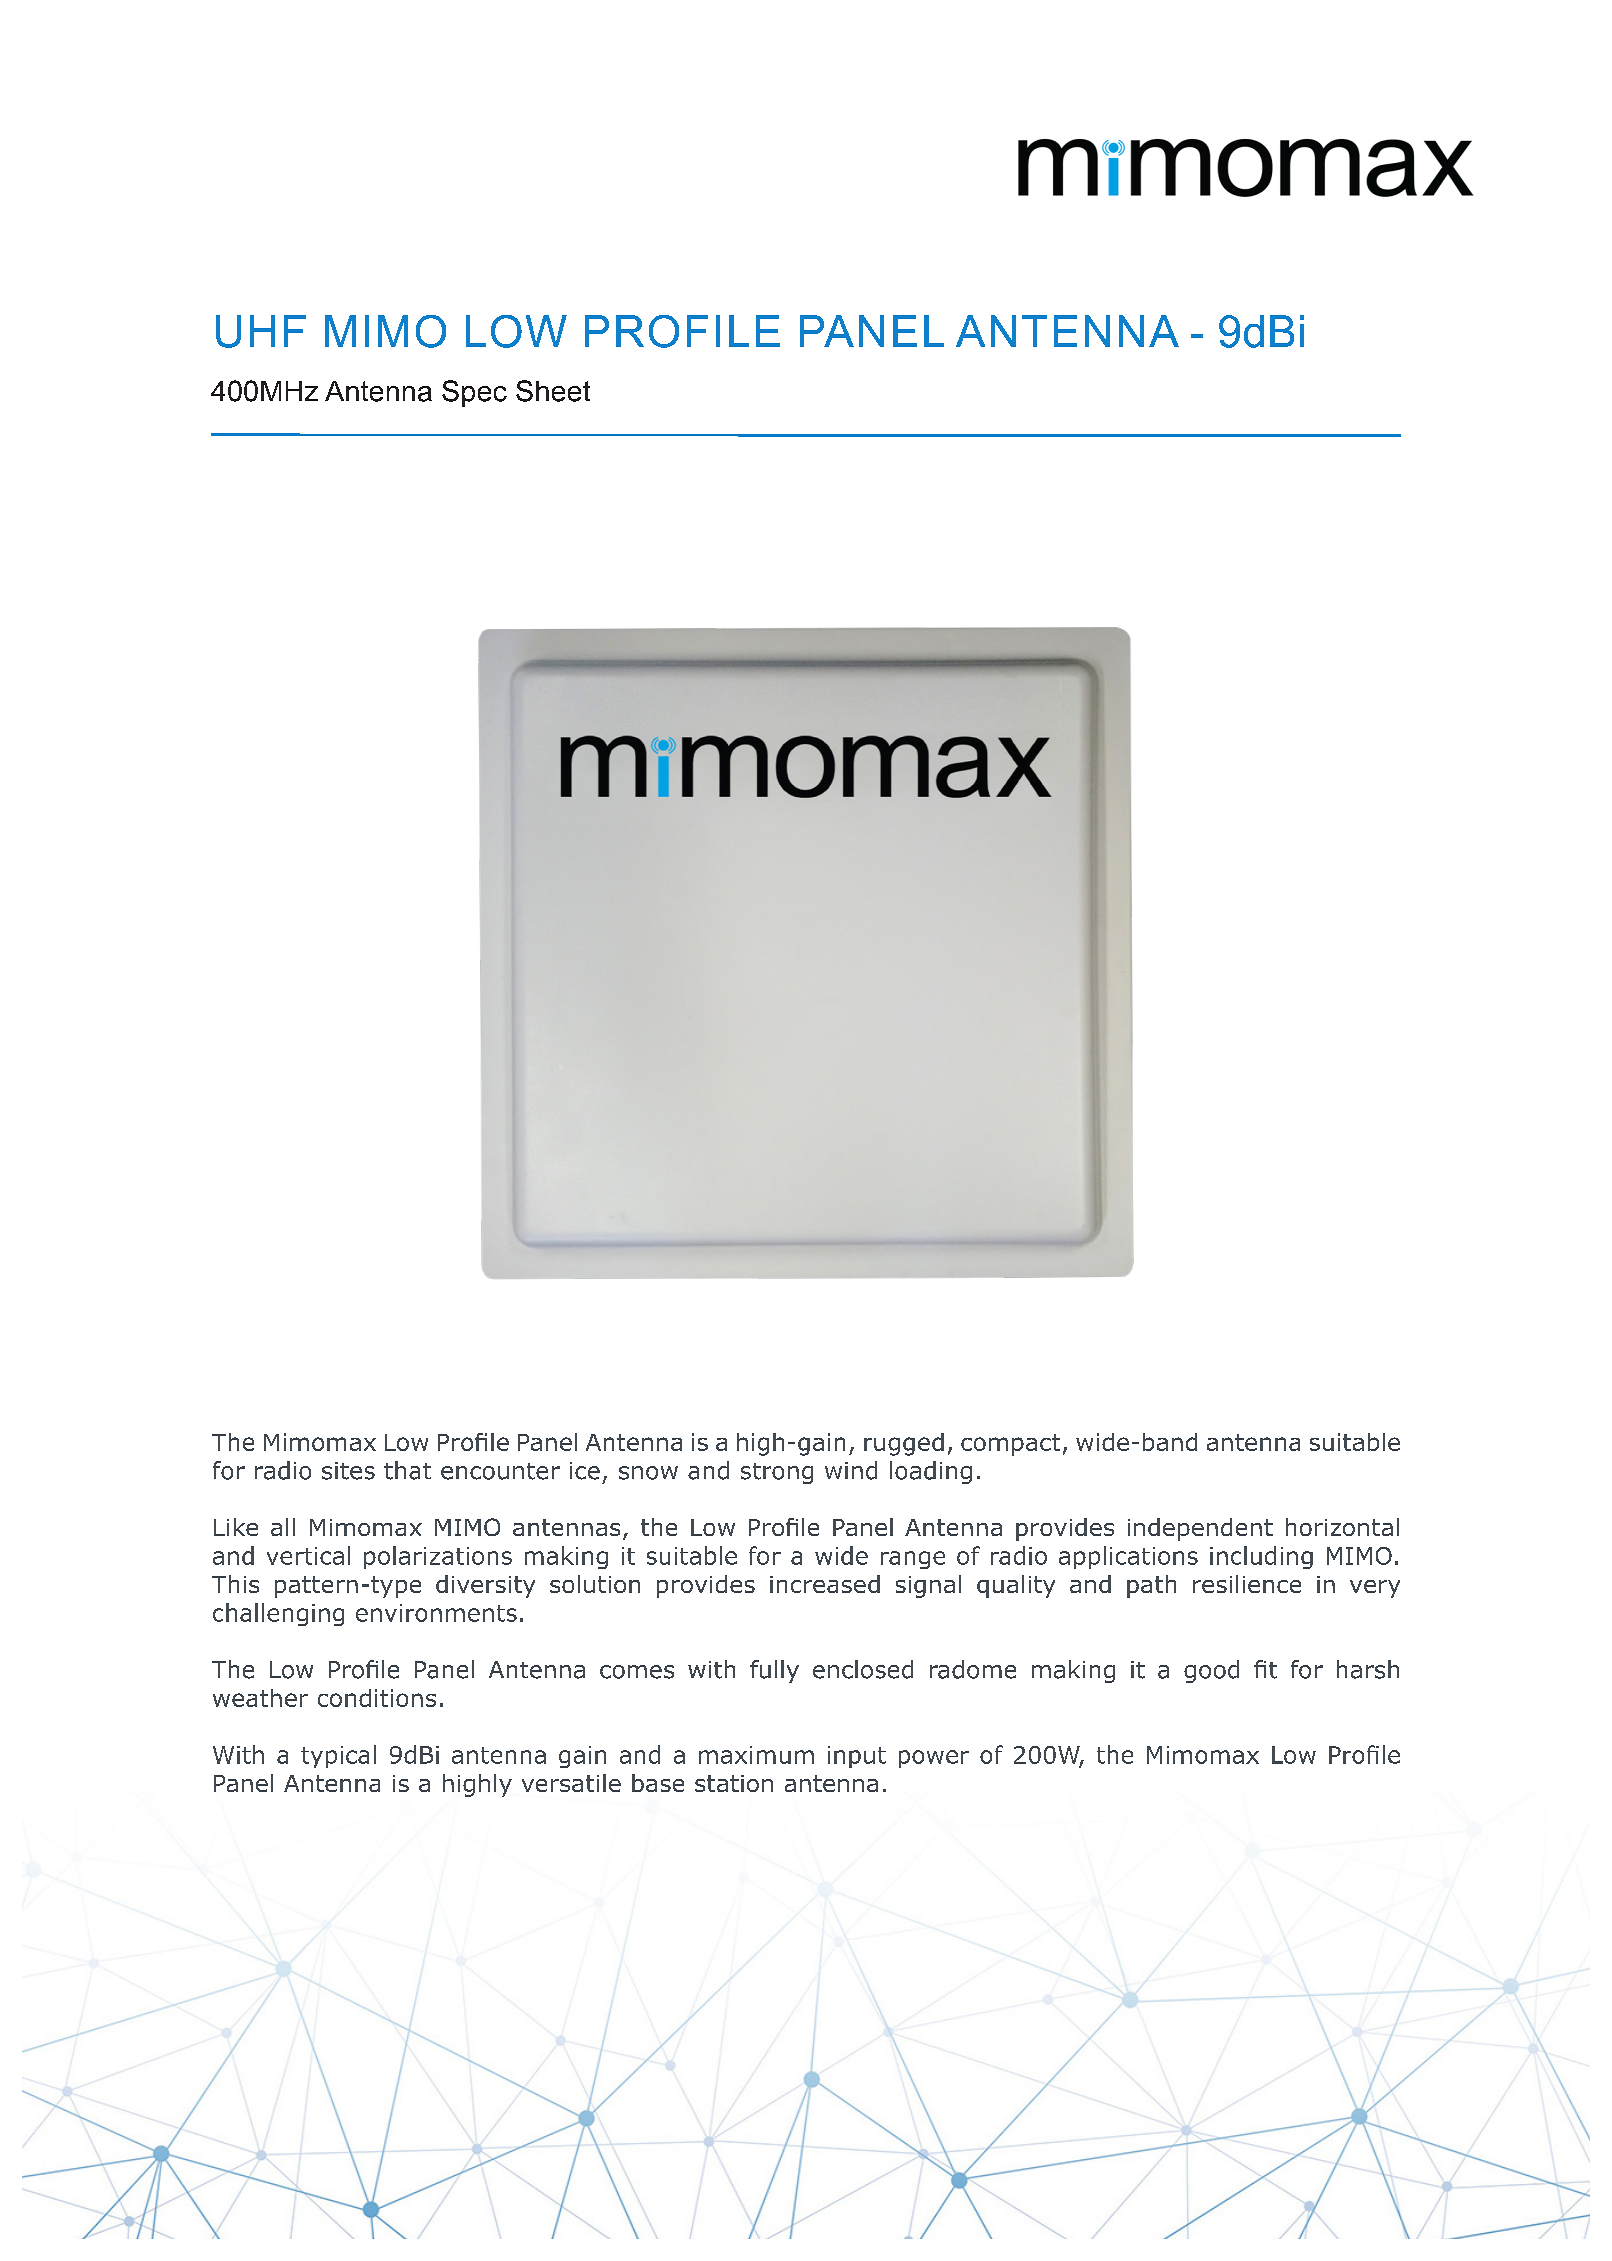  What do you see at coordinates (338, 1756) in the document?
I see `typical` at bounding box center [338, 1756].
